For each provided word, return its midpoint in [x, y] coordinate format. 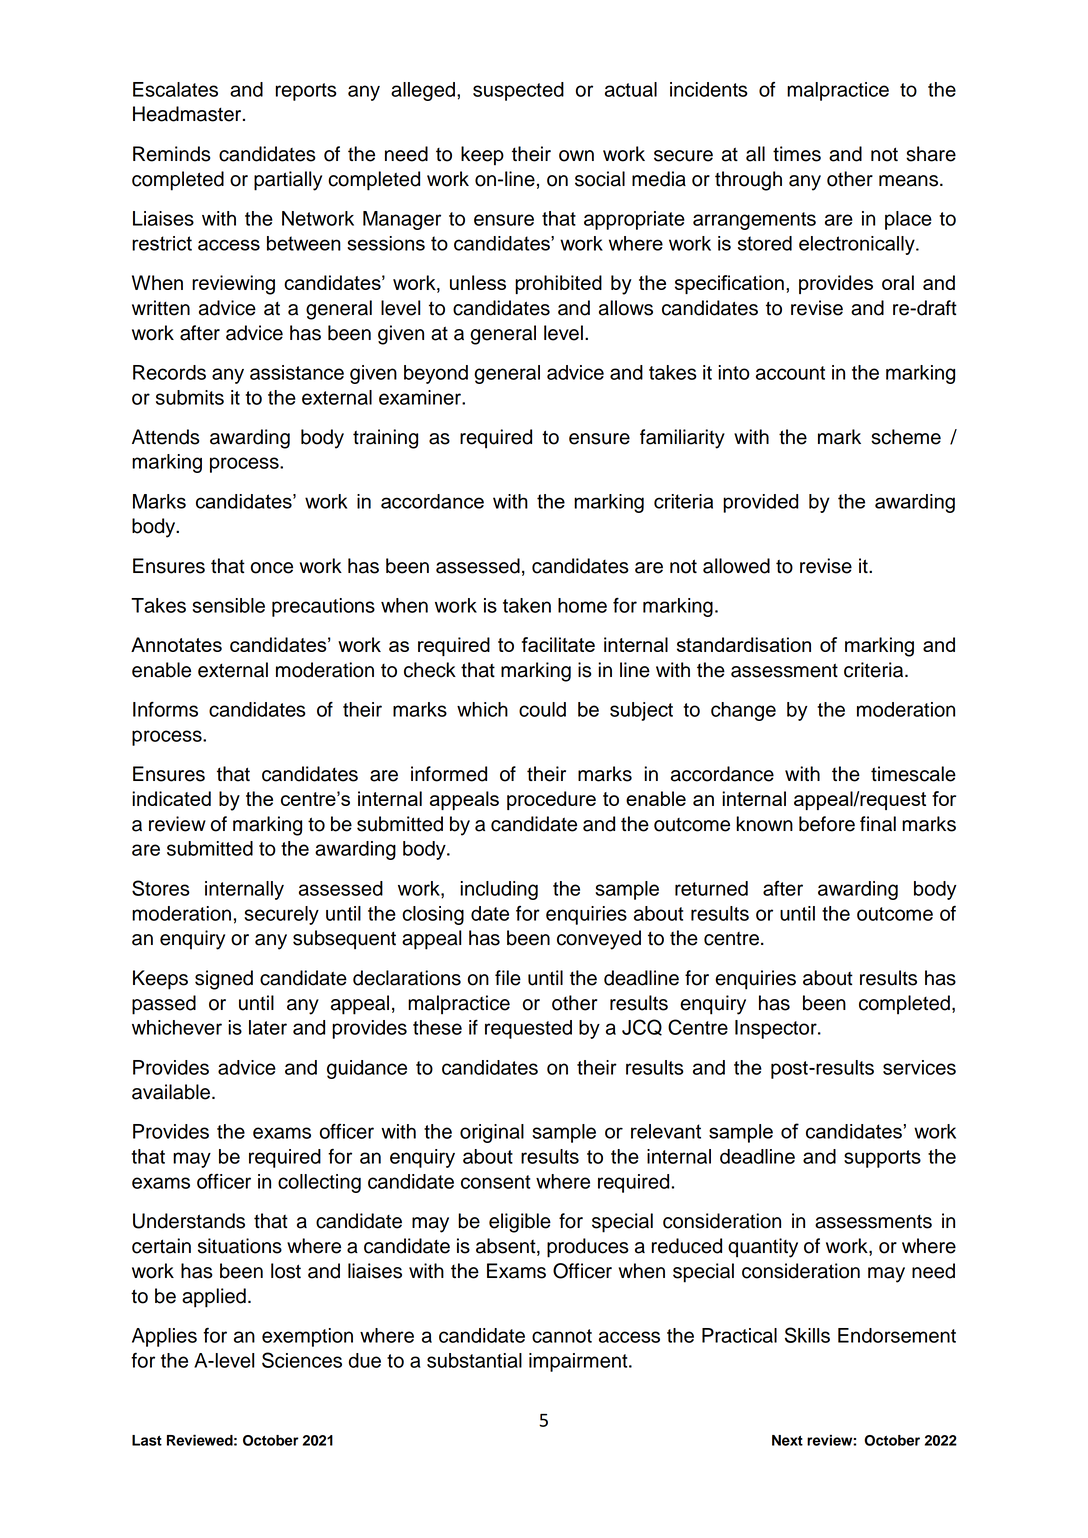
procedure [551, 800]
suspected [518, 91]
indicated [171, 798]
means [910, 181]
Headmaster [188, 114]
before [827, 824]
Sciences [302, 1360]
